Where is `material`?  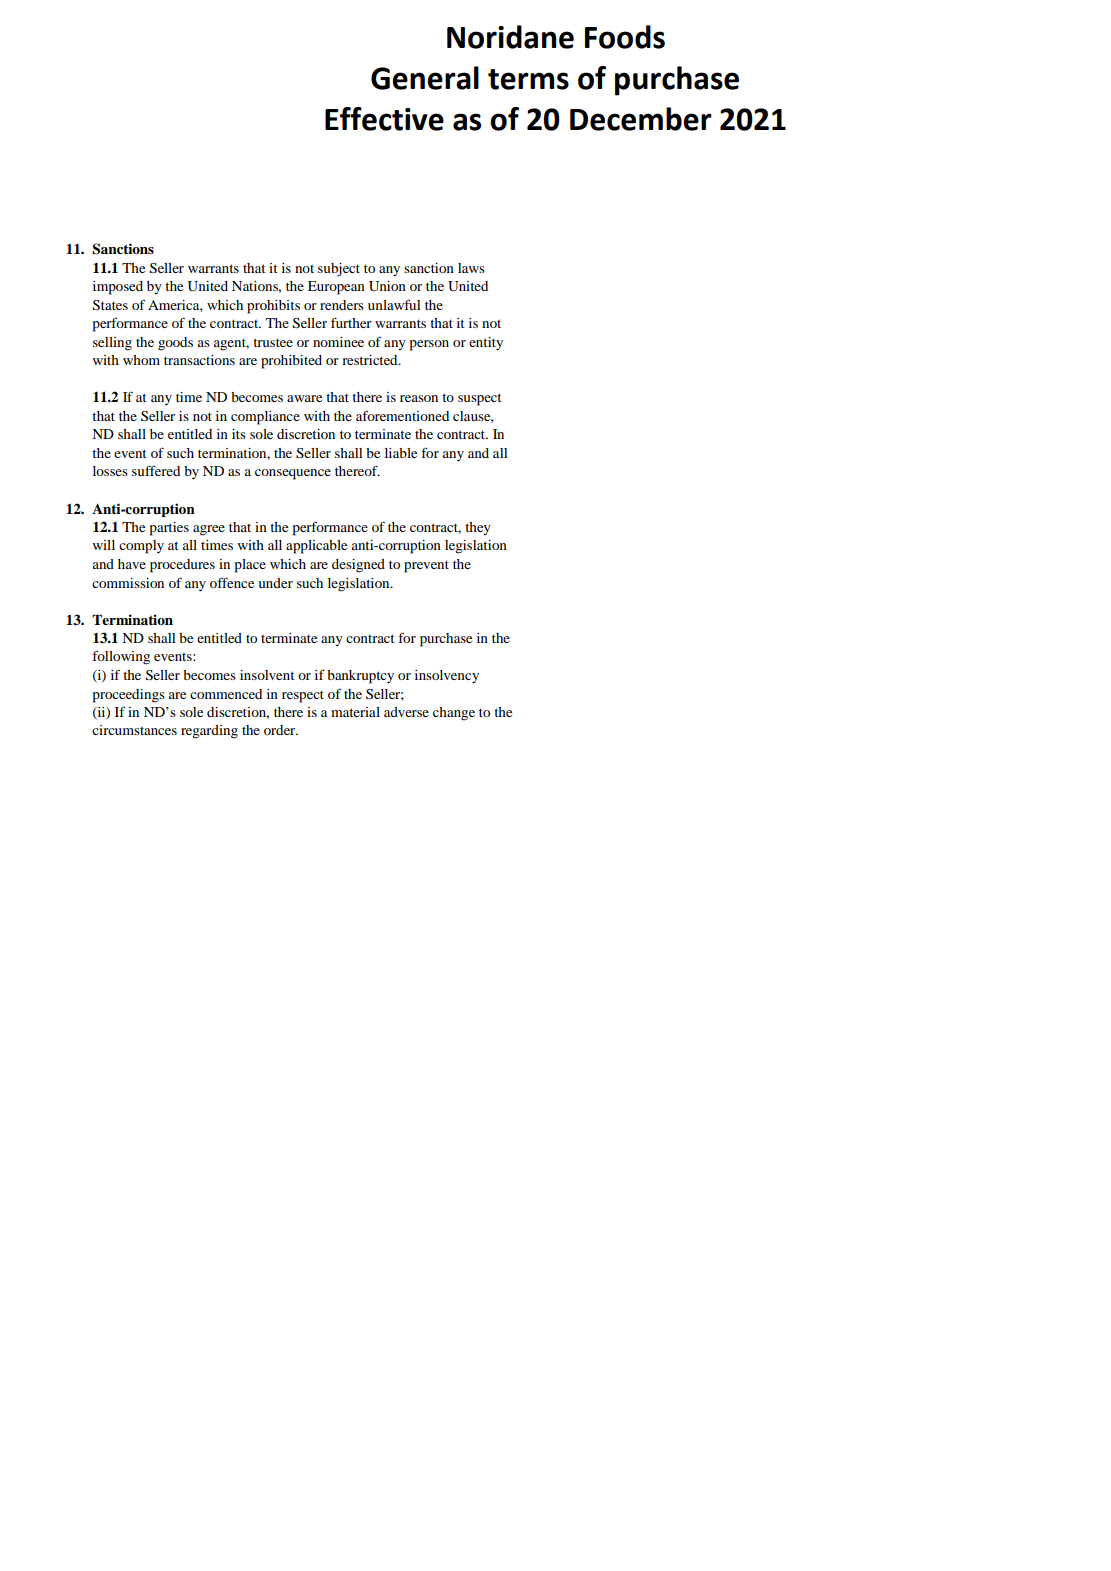
material is located at coordinates (355, 712).
